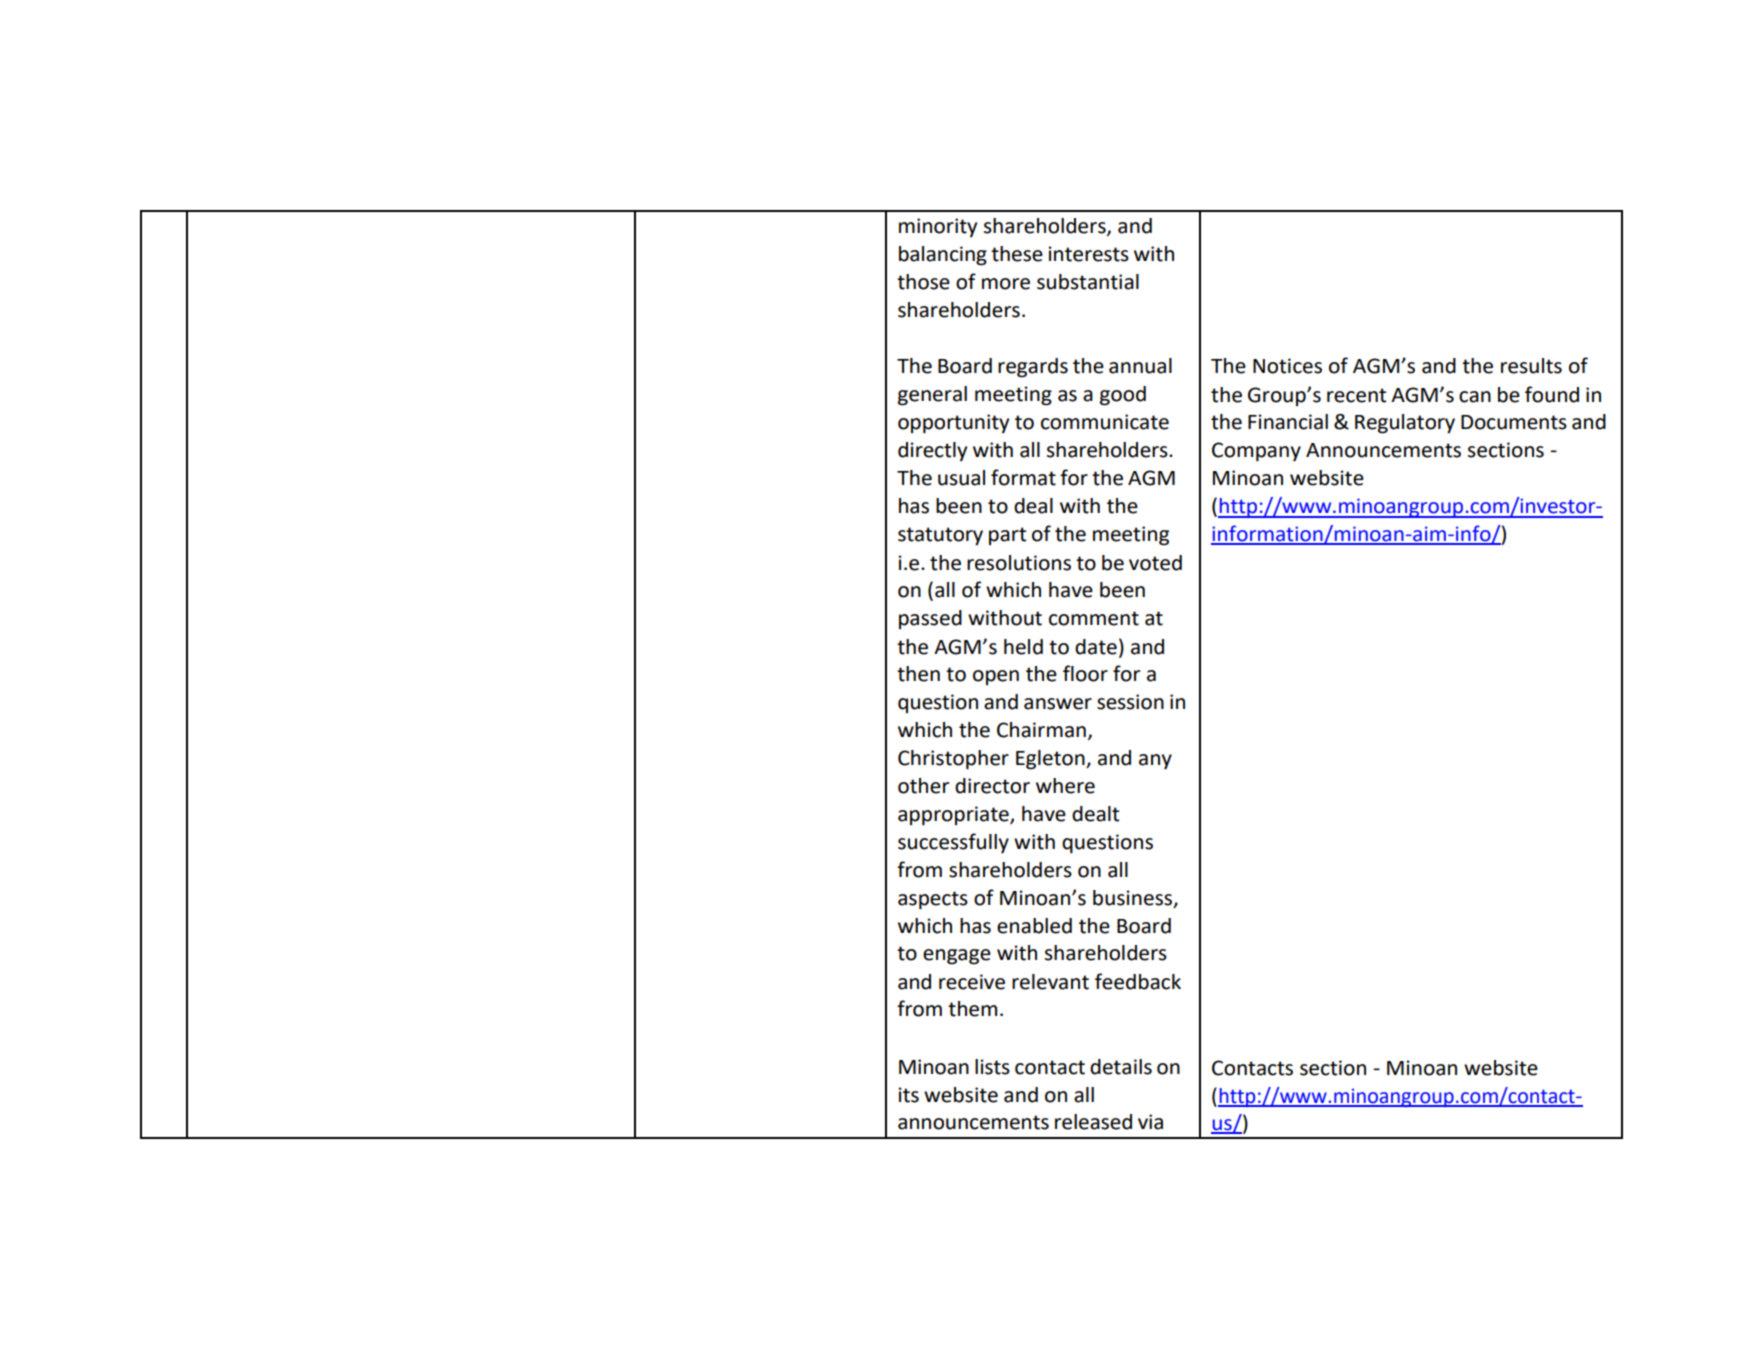 The height and width of the image is (1361, 1761). I want to click on passed, so click(930, 619).
